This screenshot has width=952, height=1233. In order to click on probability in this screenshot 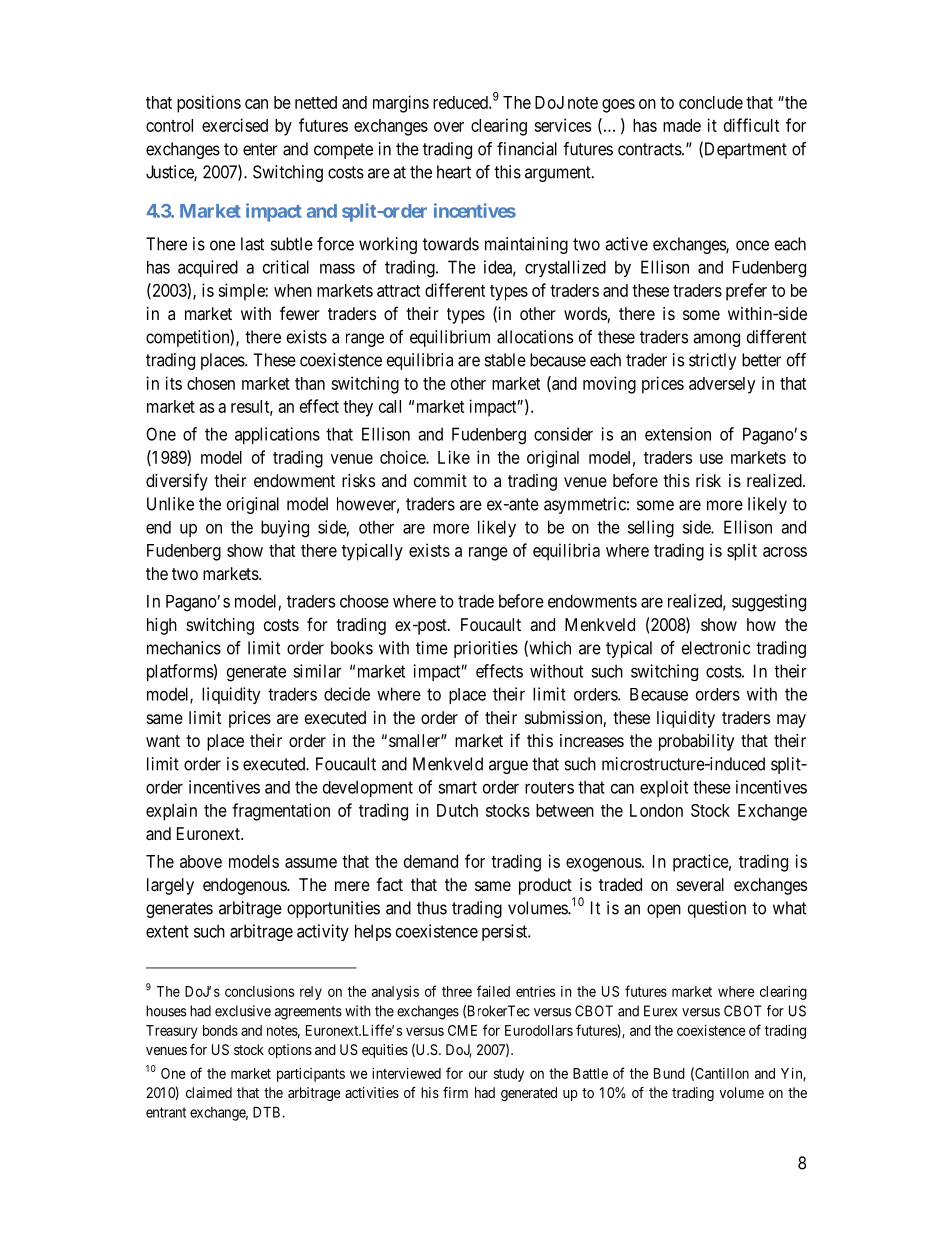, I will do `click(696, 742)`.
